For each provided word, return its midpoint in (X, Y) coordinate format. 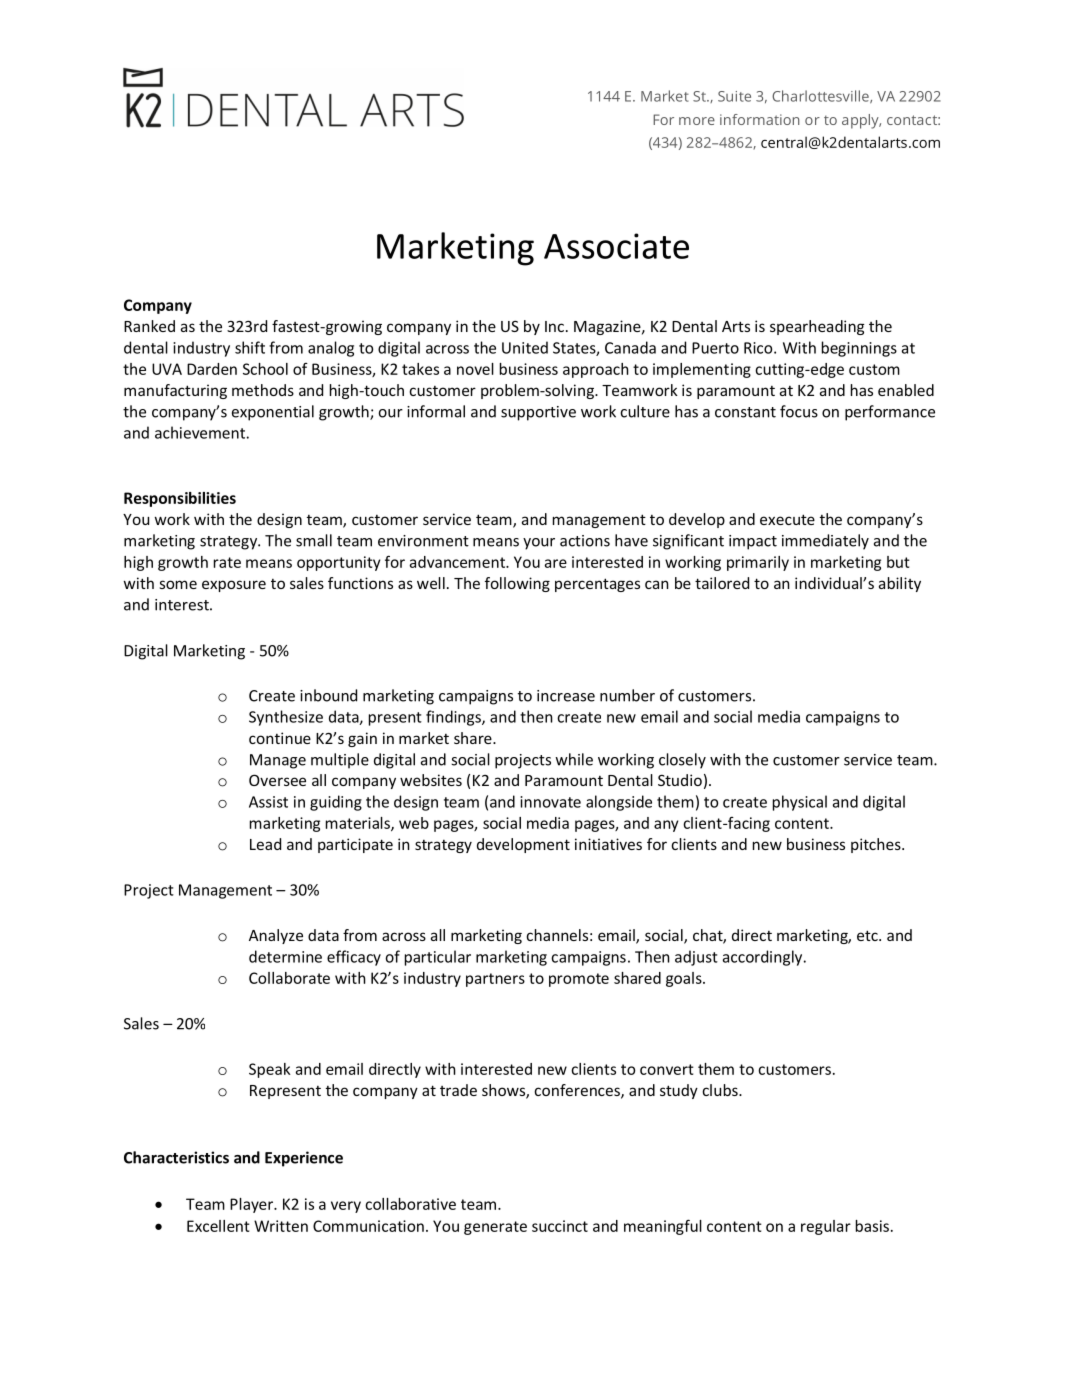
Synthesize (286, 718)
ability (900, 584)
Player (253, 1205)
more (697, 121)
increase (566, 696)
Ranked (149, 326)
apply (861, 121)
